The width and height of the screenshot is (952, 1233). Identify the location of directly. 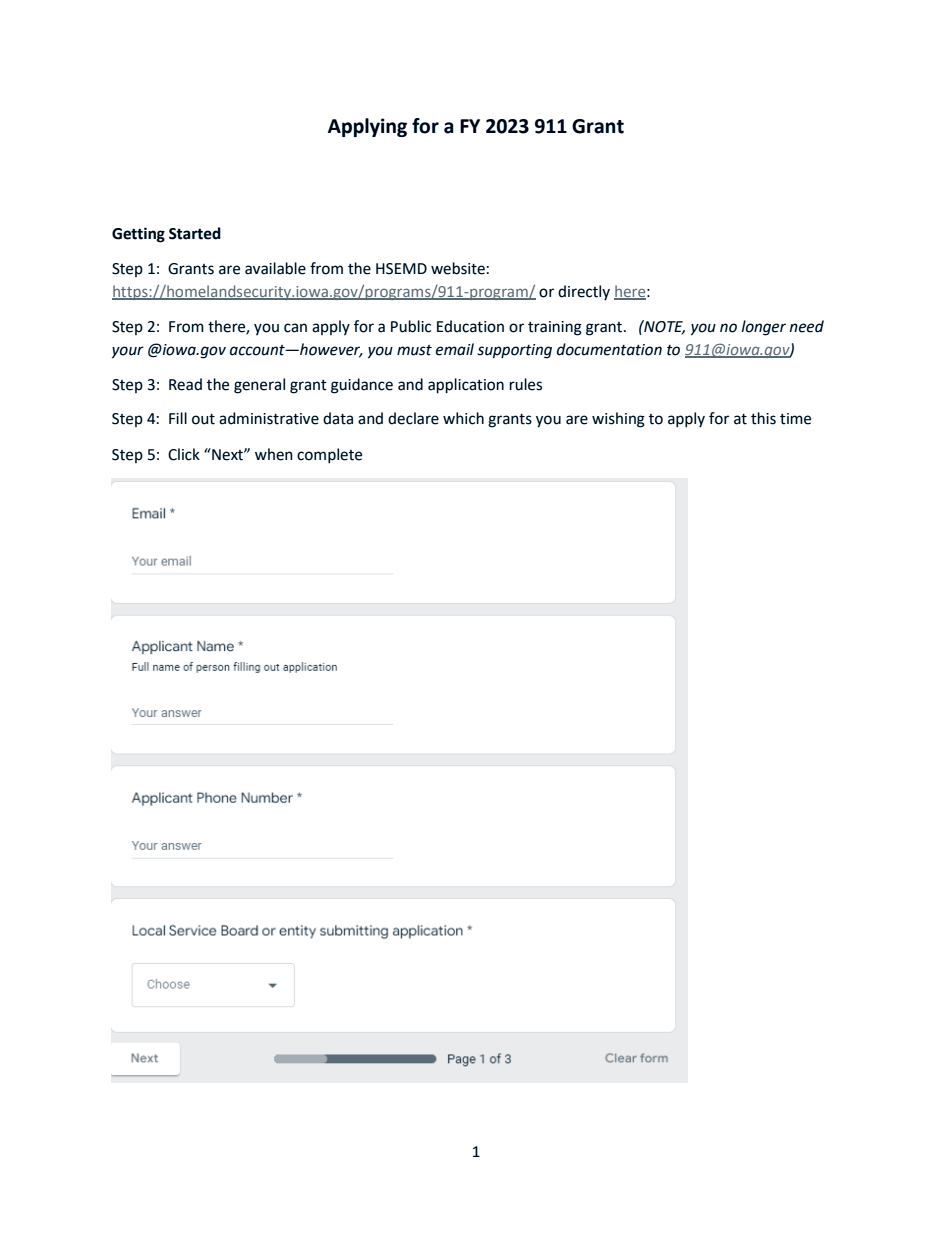
(584, 292).
